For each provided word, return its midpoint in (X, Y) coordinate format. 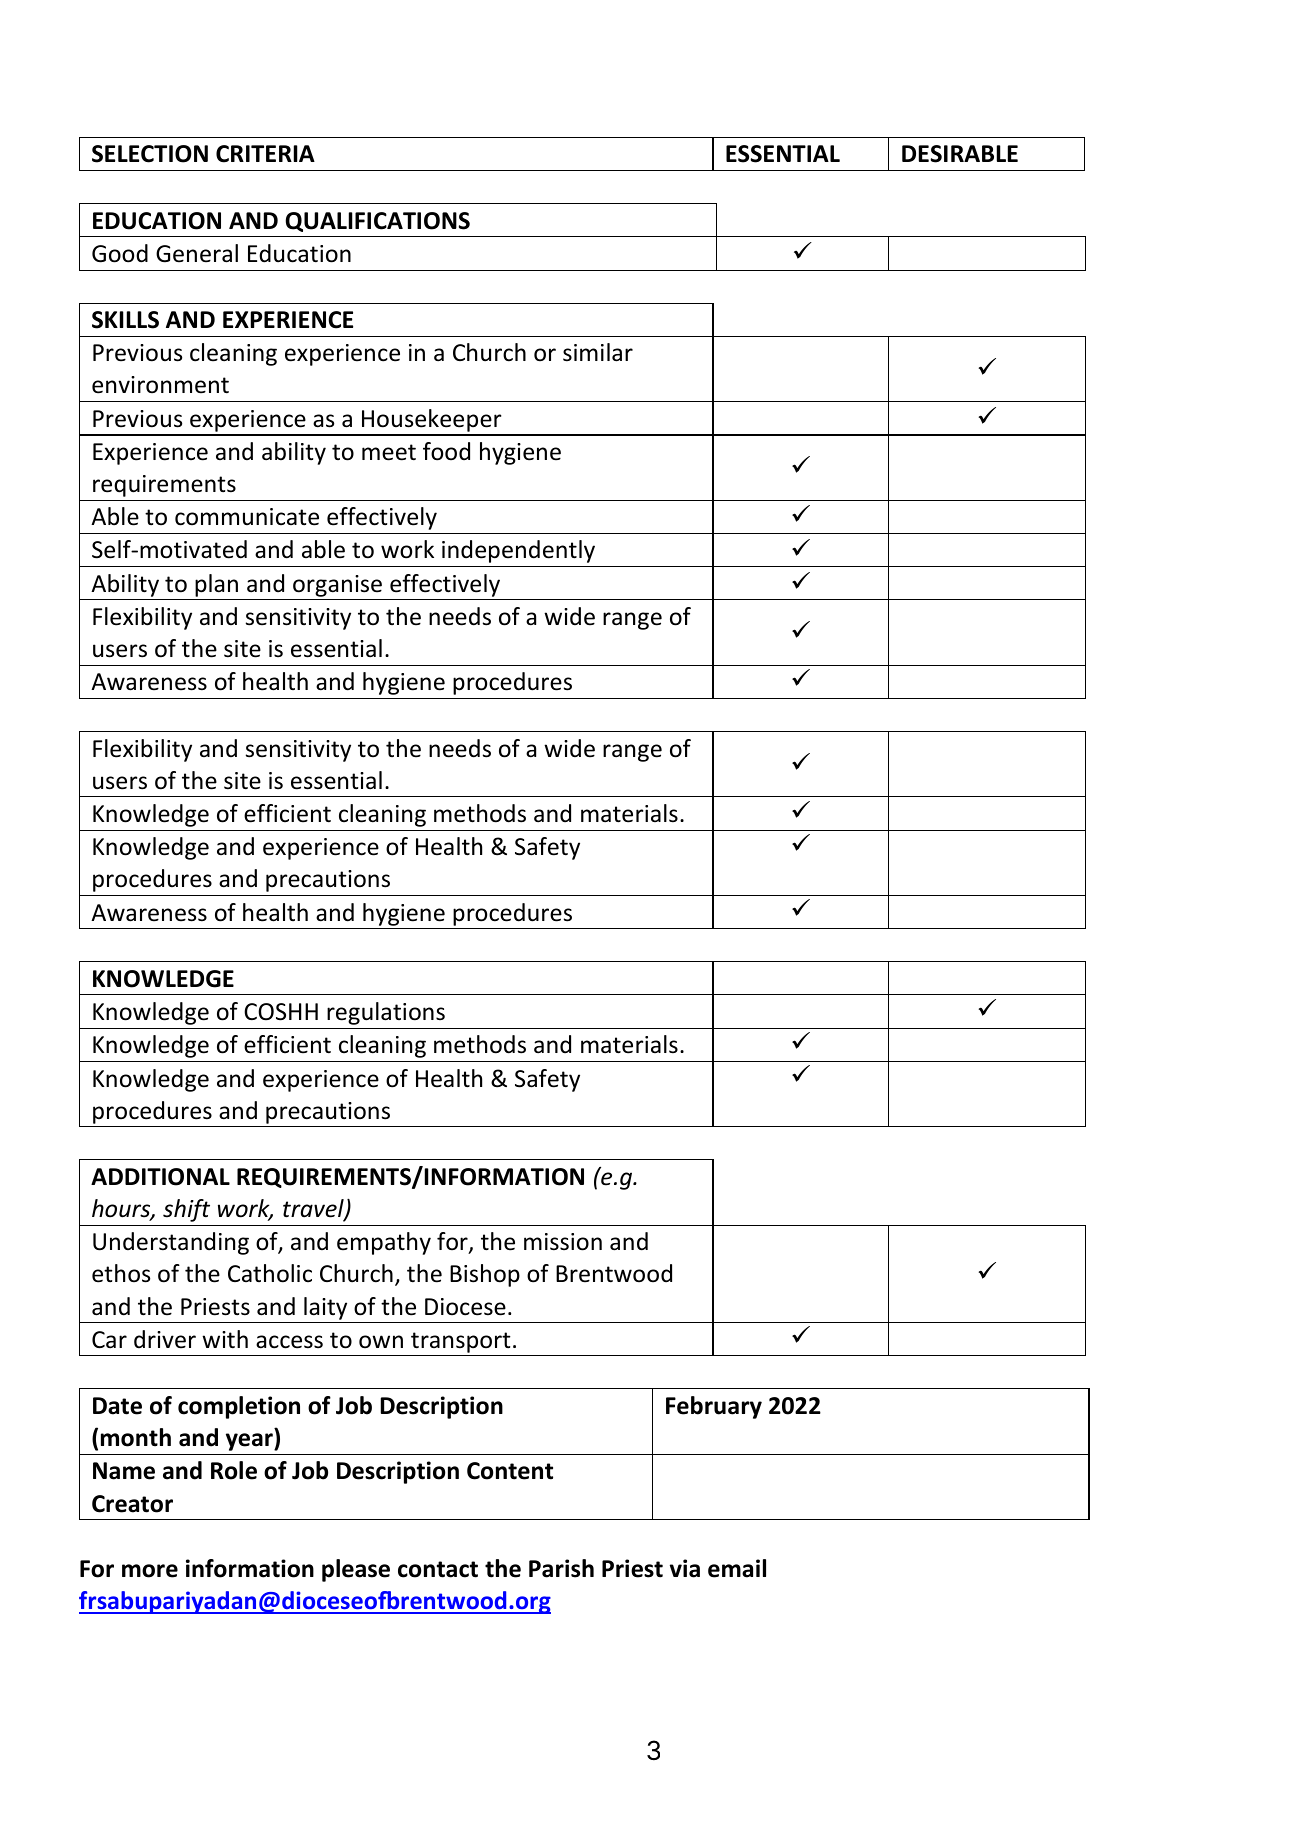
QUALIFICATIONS (377, 222)
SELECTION (150, 154)
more (150, 1571)
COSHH (281, 1012)
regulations (386, 1013)
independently (518, 551)
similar (598, 352)
